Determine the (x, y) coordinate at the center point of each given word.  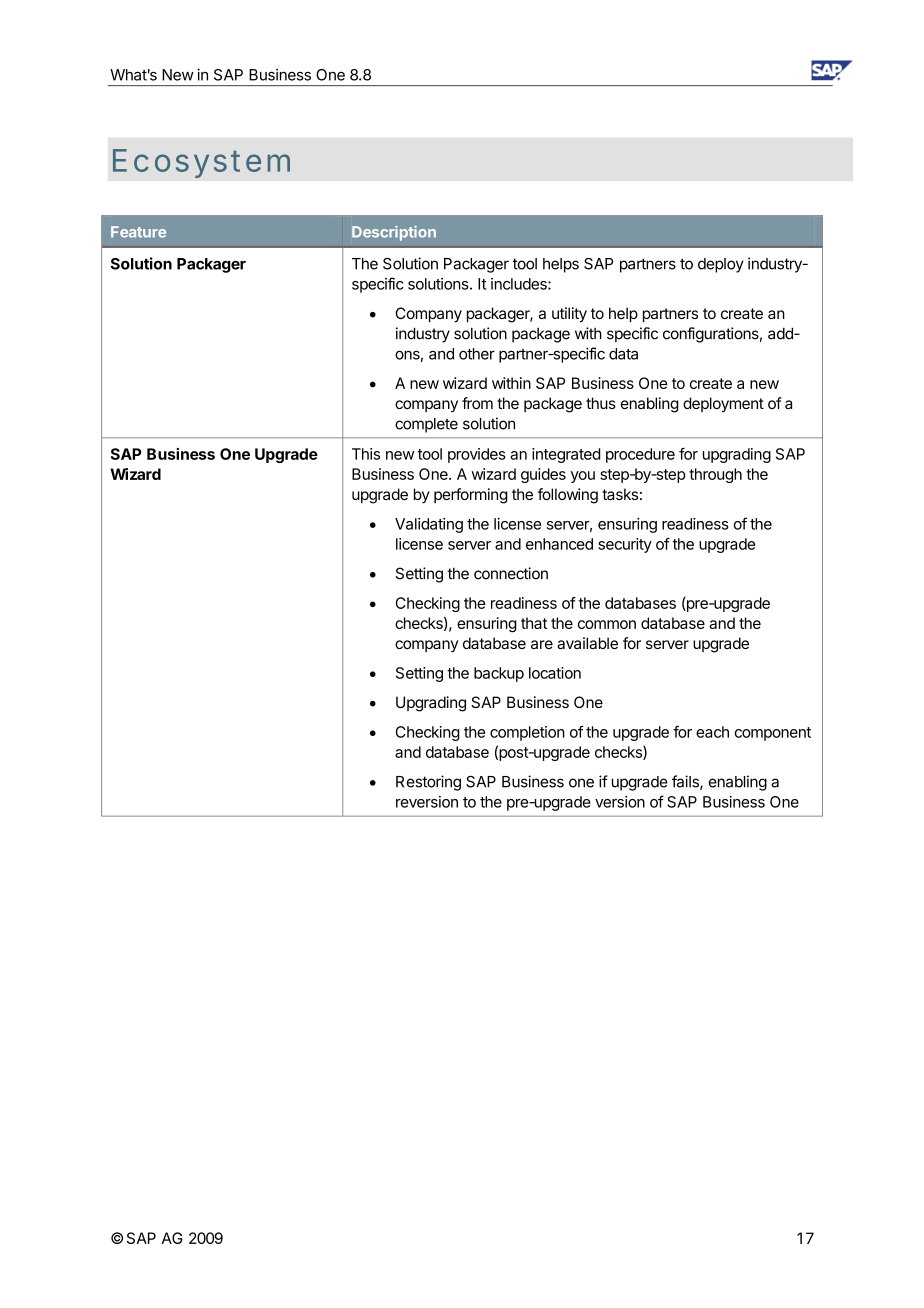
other (477, 354)
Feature (138, 232)
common (606, 624)
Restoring (428, 783)
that (534, 623)
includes (520, 284)
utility (569, 315)
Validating (429, 525)
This (366, 454)
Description (394, 233)
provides (477, 455)
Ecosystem (201, 163)
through (715, 475)
